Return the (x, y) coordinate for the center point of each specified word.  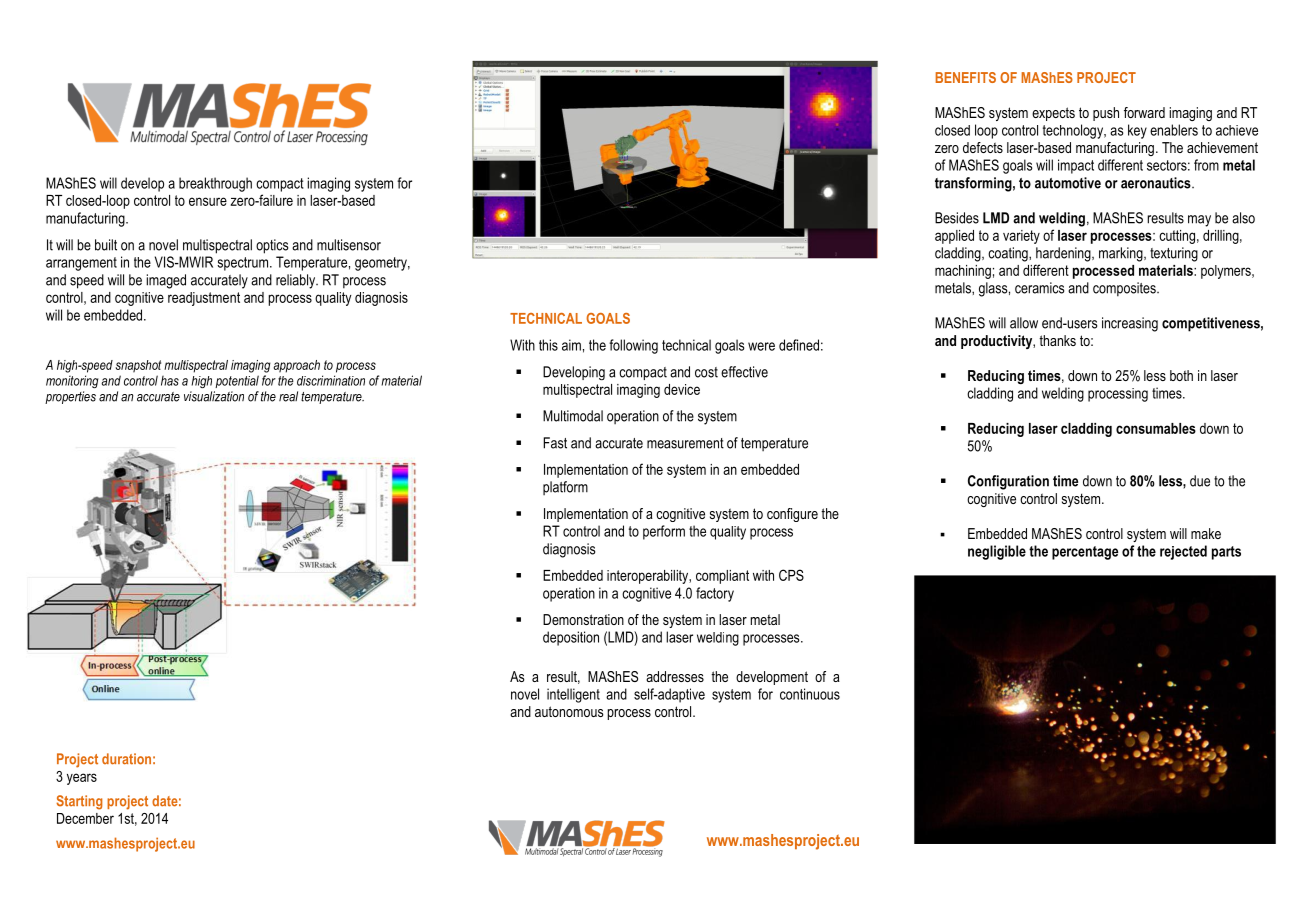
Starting (79, 802)
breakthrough (215, 184)
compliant (722, 577)
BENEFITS (965, 77)
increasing (1130, 324)
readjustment (204, 299)
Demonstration (583, 619)
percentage (1085, 553)
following (633, 346)
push (1106, 114)
